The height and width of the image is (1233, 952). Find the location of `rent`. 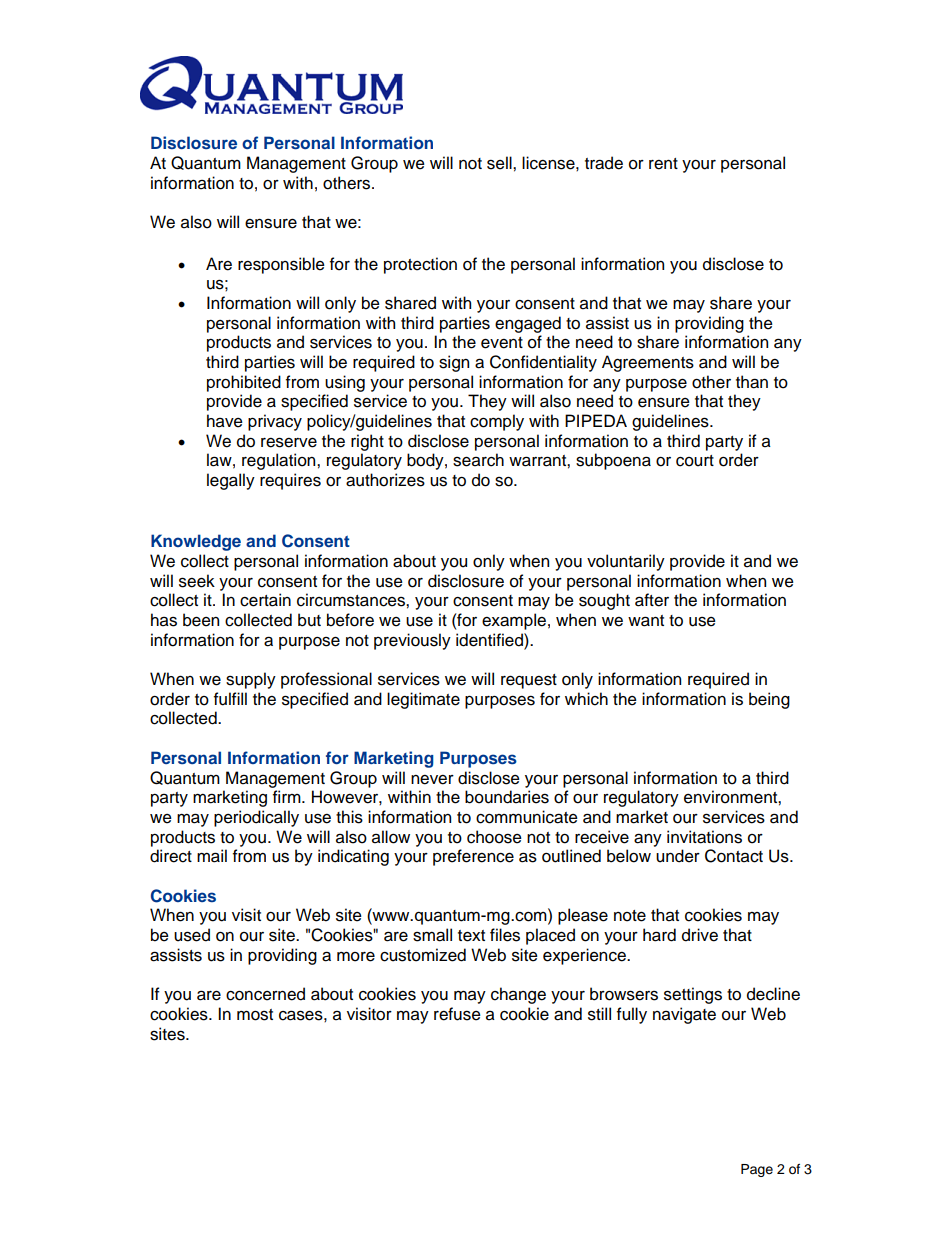

rent is located at coordinates (663, 164).
